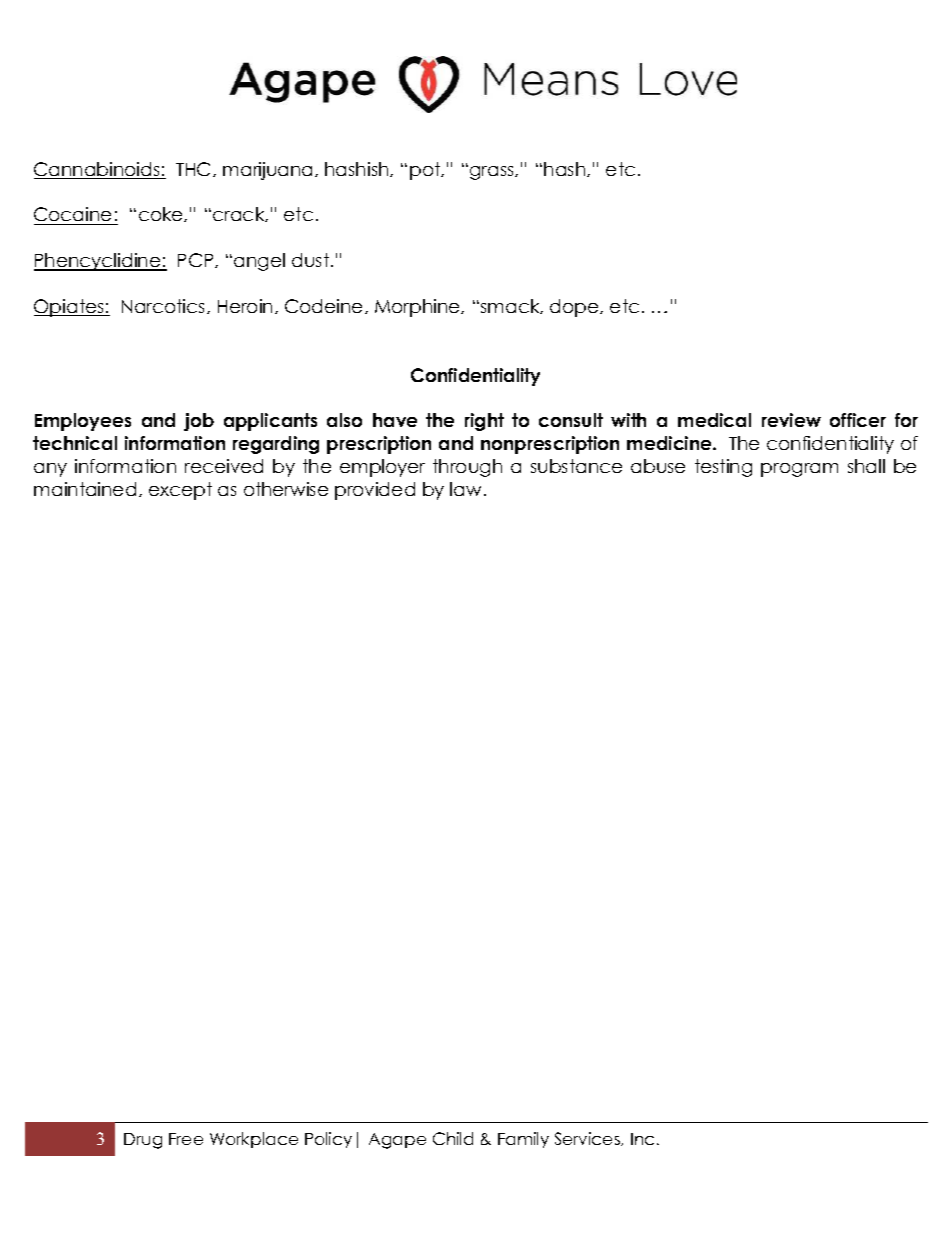 This image has width=952, height=1233. What do you see at coordinates (799, 470) in the image?
I see `program` at bounding box center [799, 470].
